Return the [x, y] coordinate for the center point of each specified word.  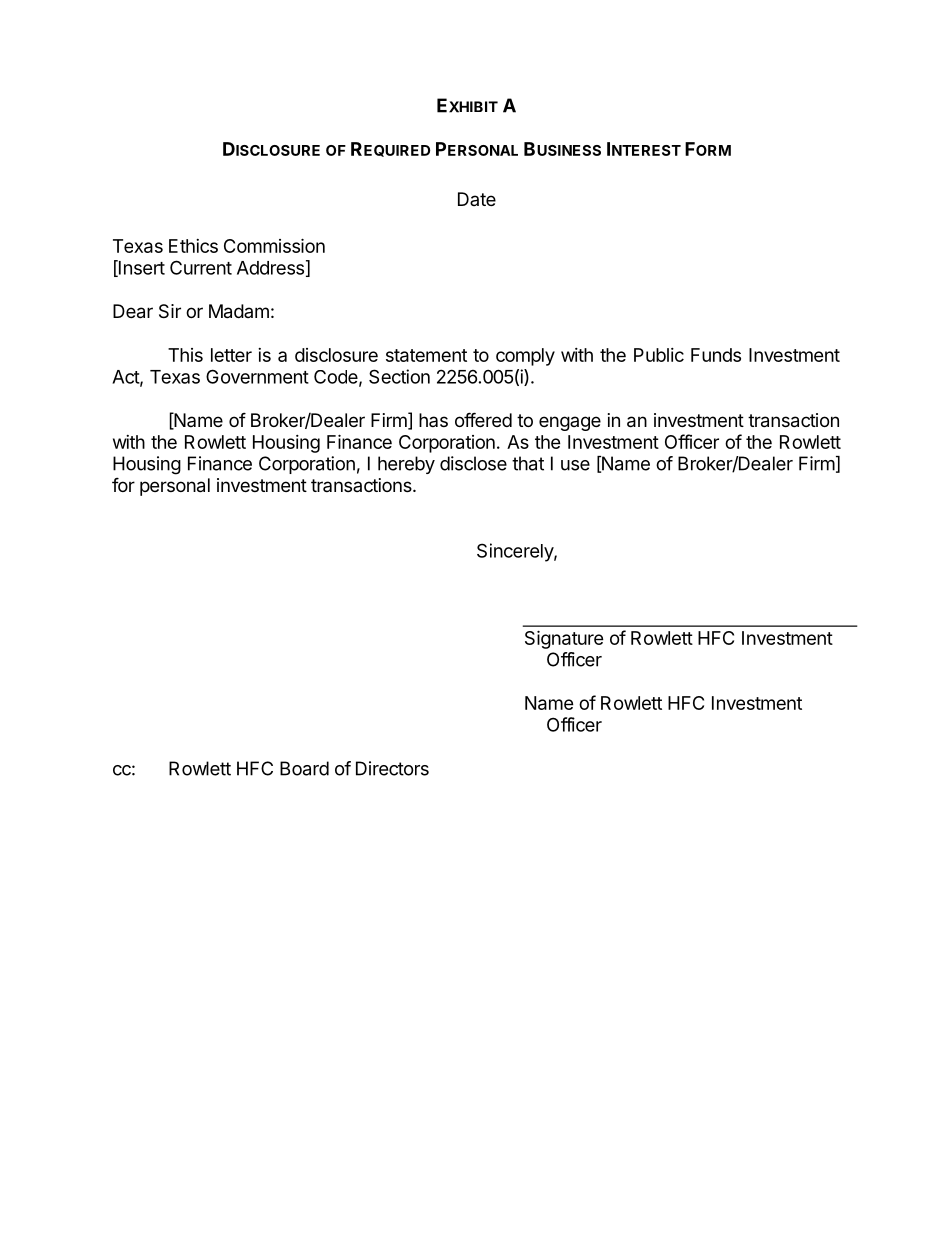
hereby [406, 465]
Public [659, 355]
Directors [392, 768]
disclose [473, 463]
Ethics [193, 246]
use [575, 465]
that [528, 463]
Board [304, 768]
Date [477, 199]
